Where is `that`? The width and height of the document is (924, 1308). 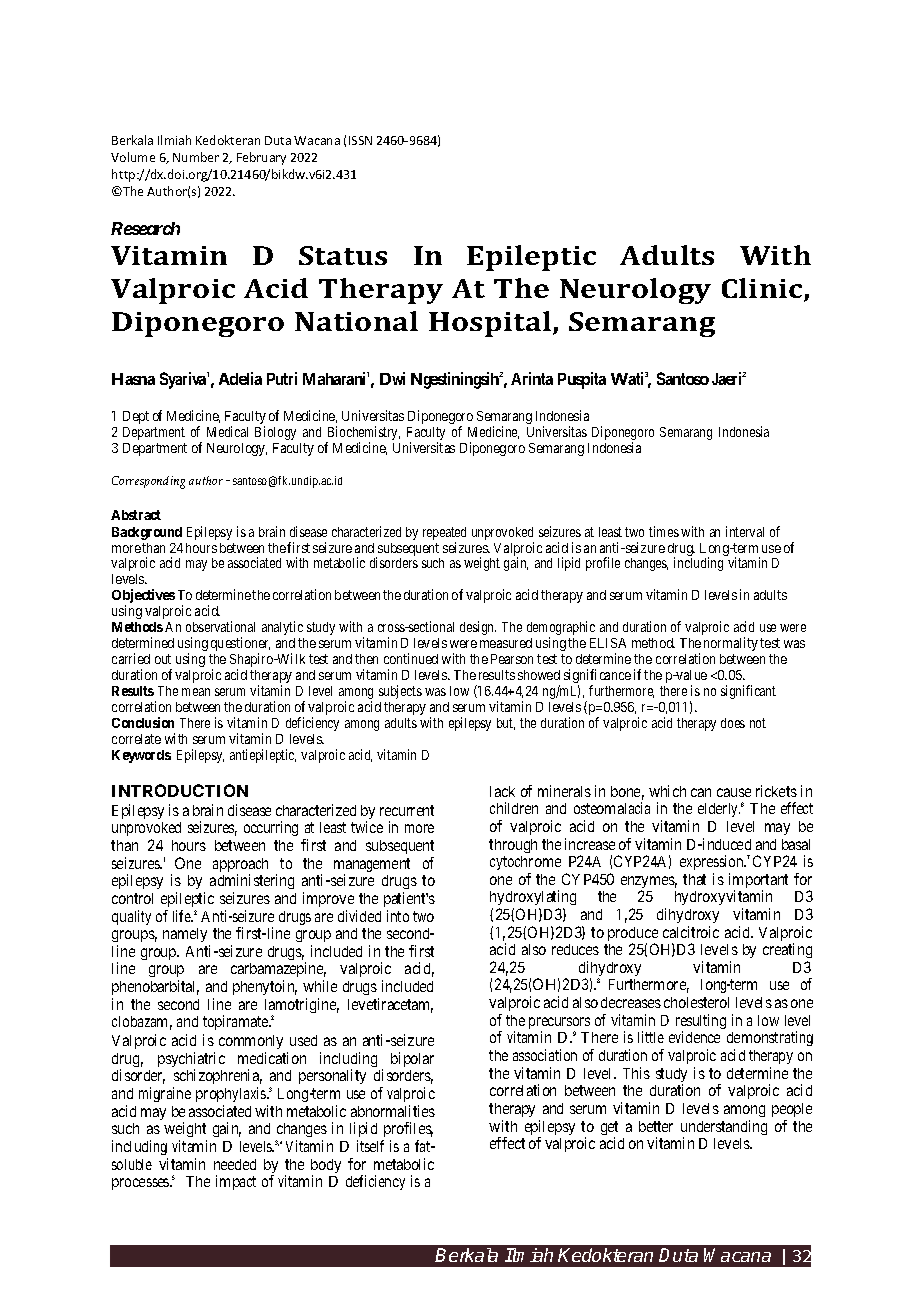
that is located at coordinates (694, 879).
